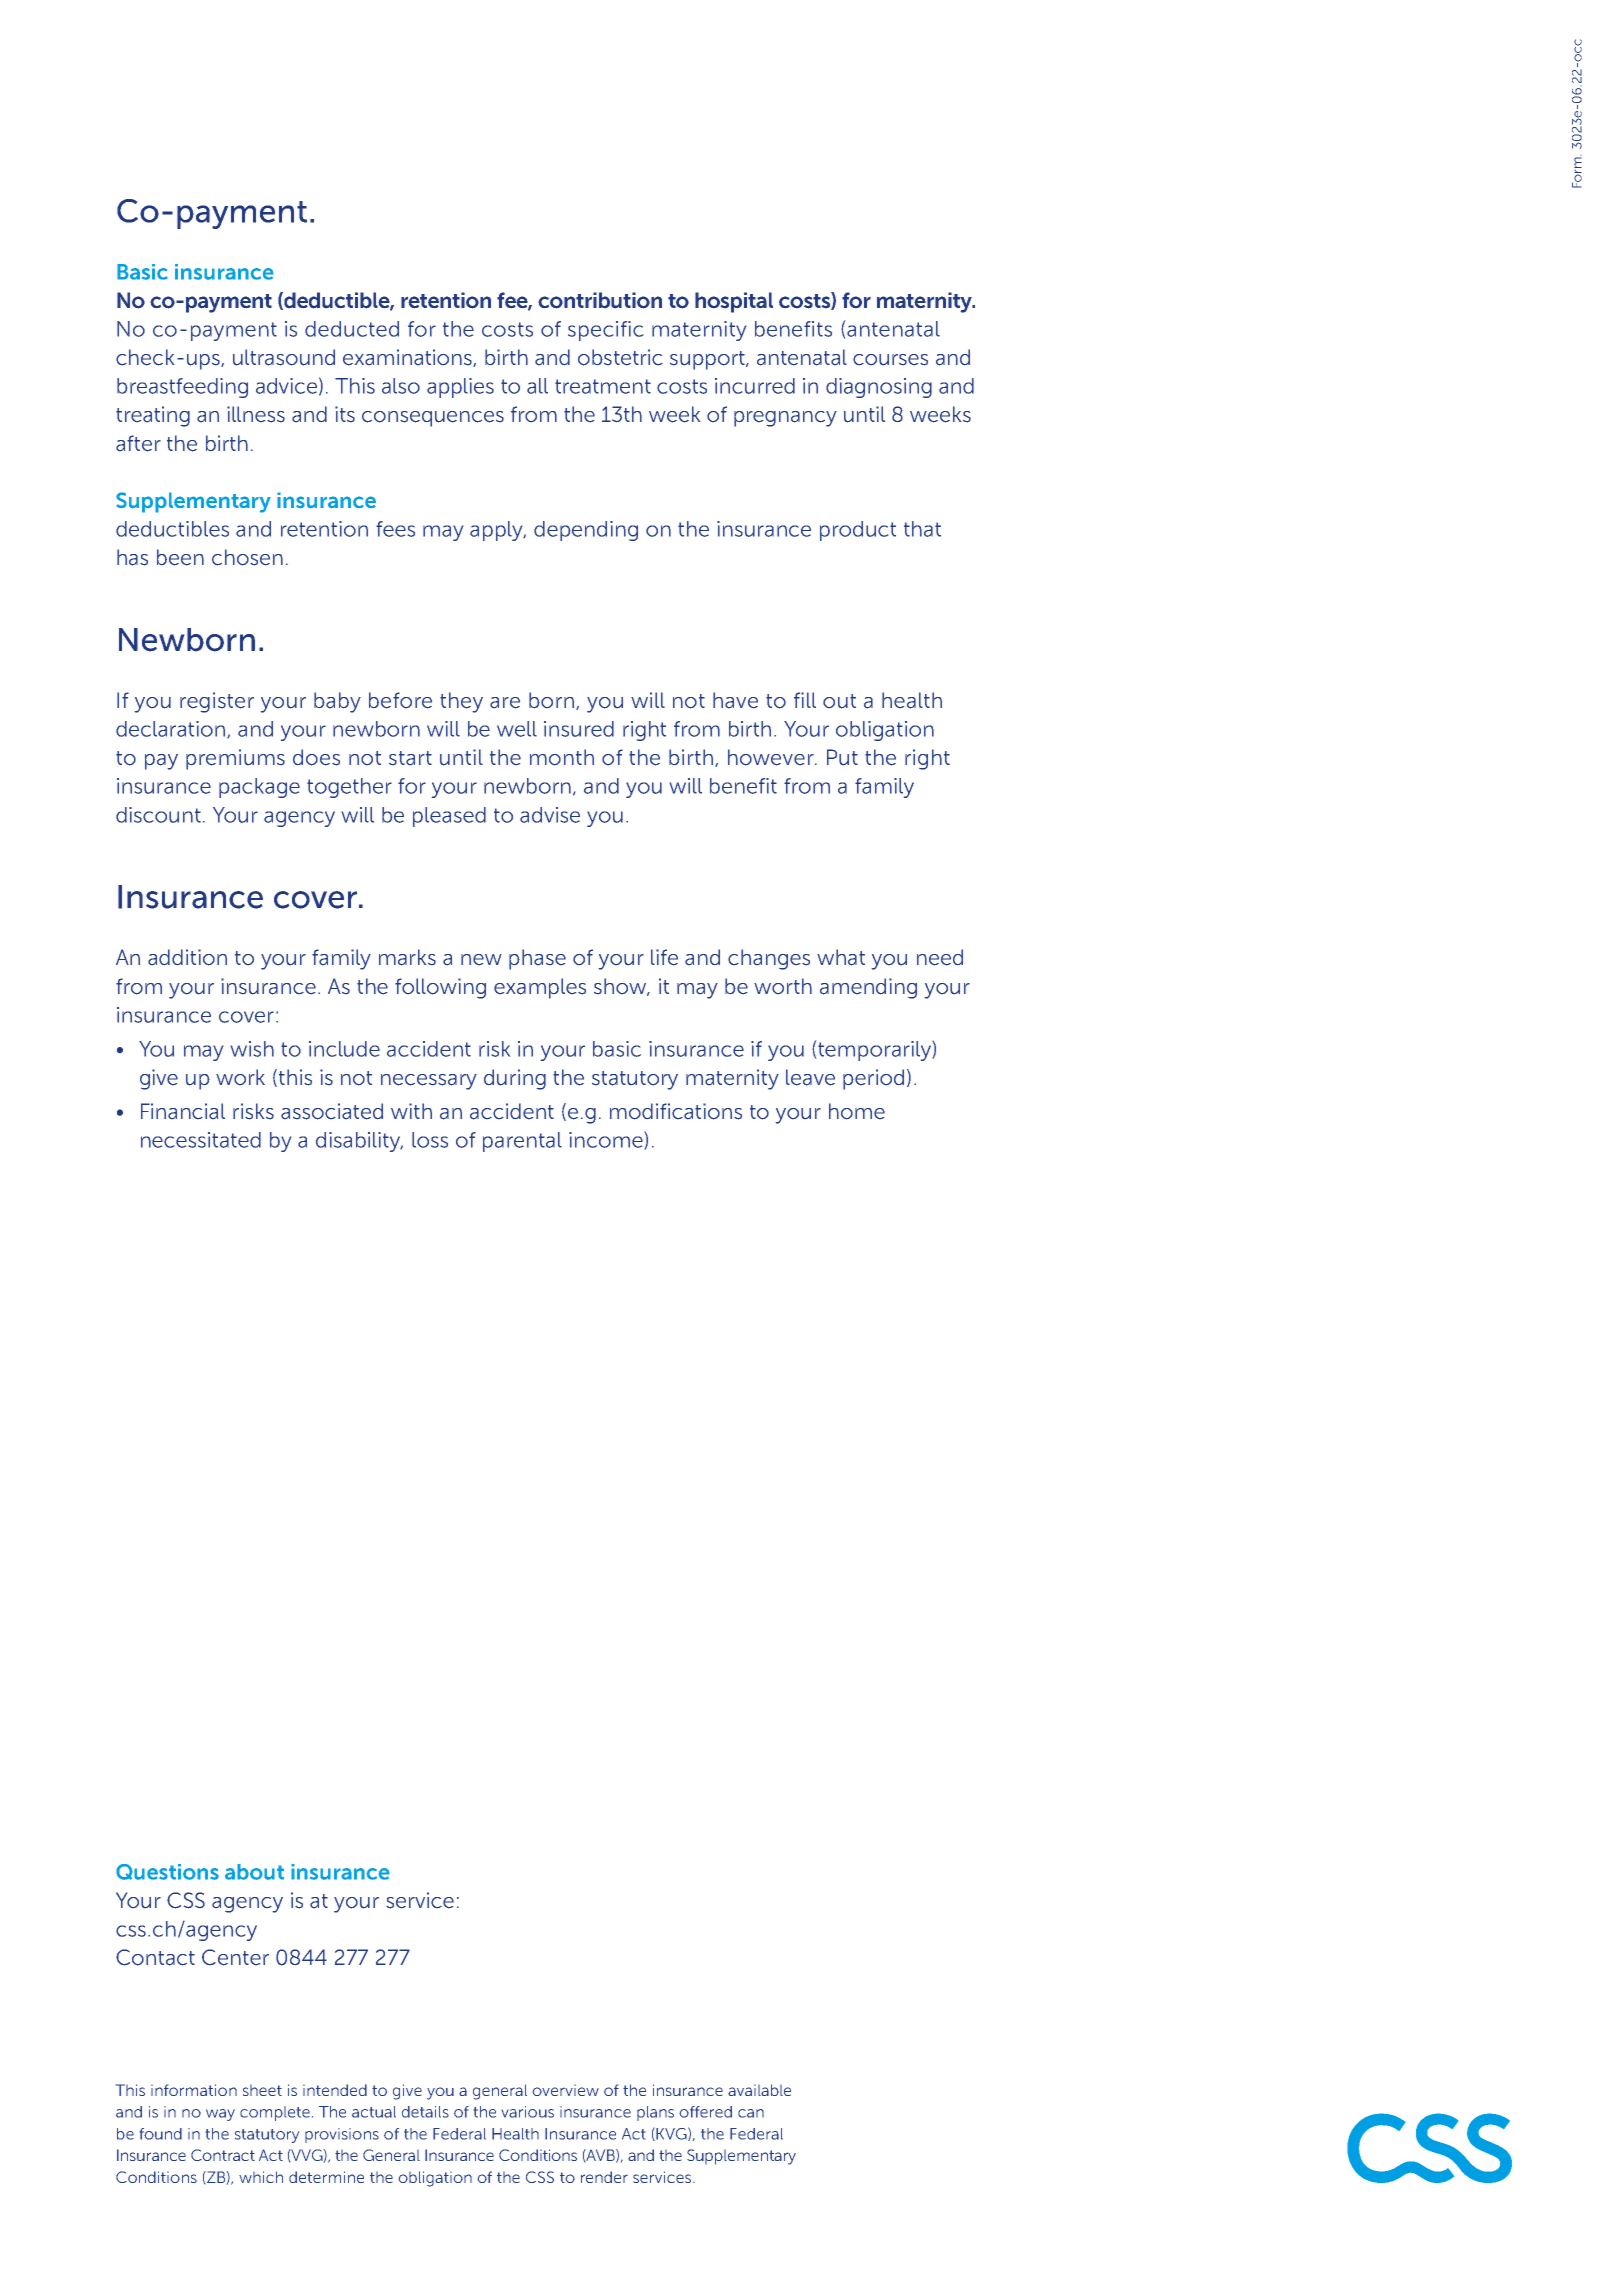 This page has height=2291, width=1620. I want to click on various, so click(528, 2112).
